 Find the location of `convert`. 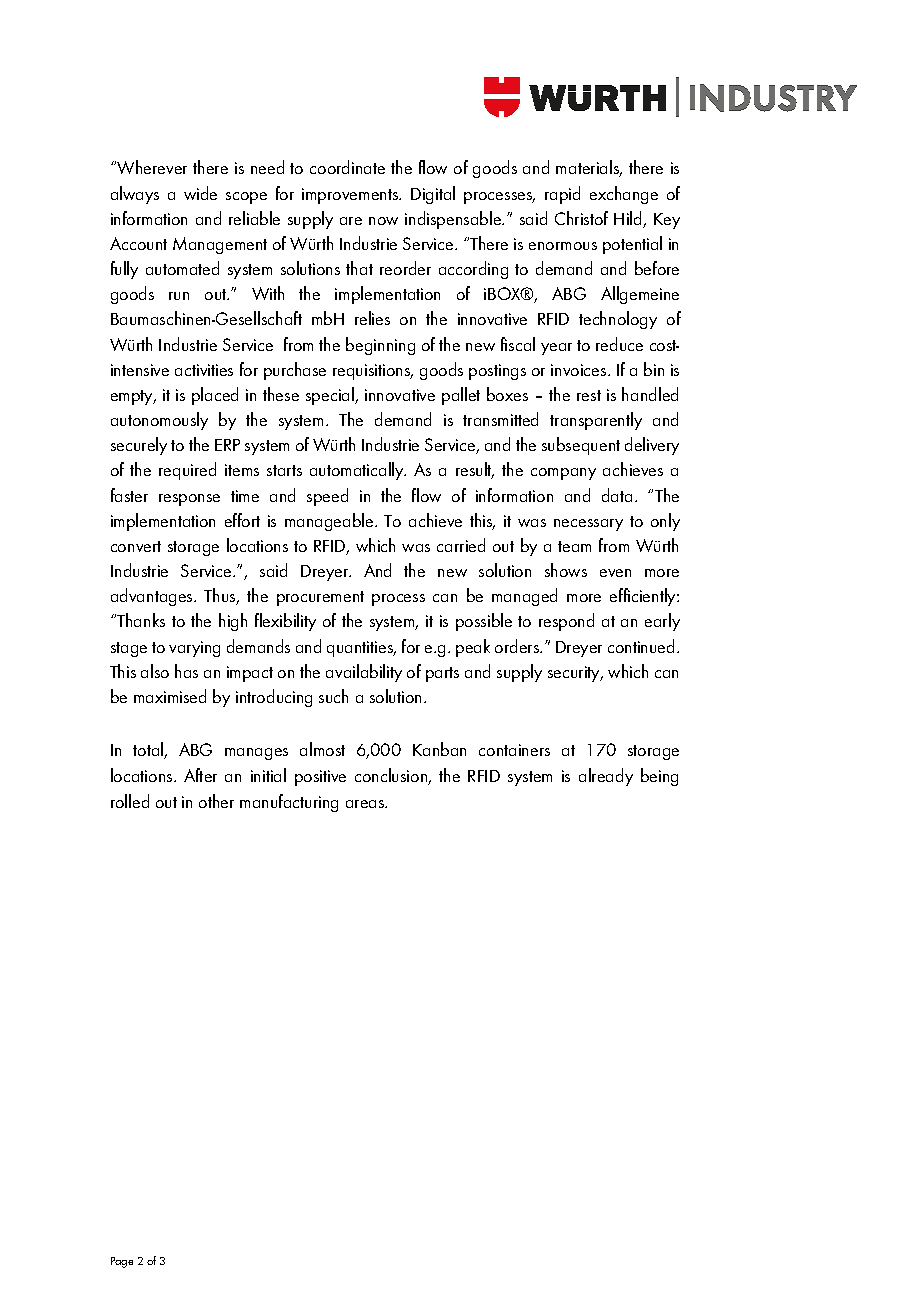

convert is located at coordinates (136, 546).
